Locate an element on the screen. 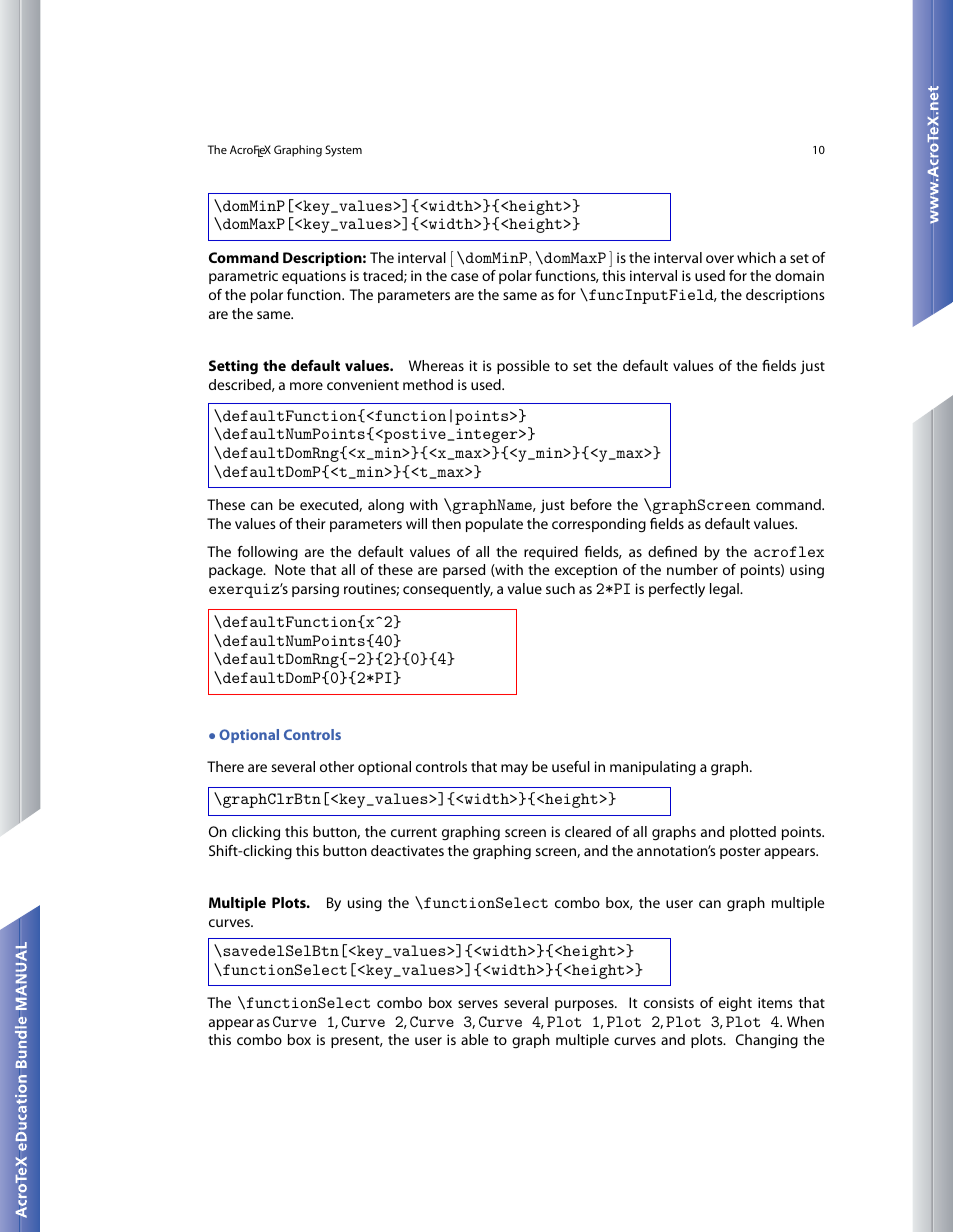  which is located at coordinates (756, 257).
